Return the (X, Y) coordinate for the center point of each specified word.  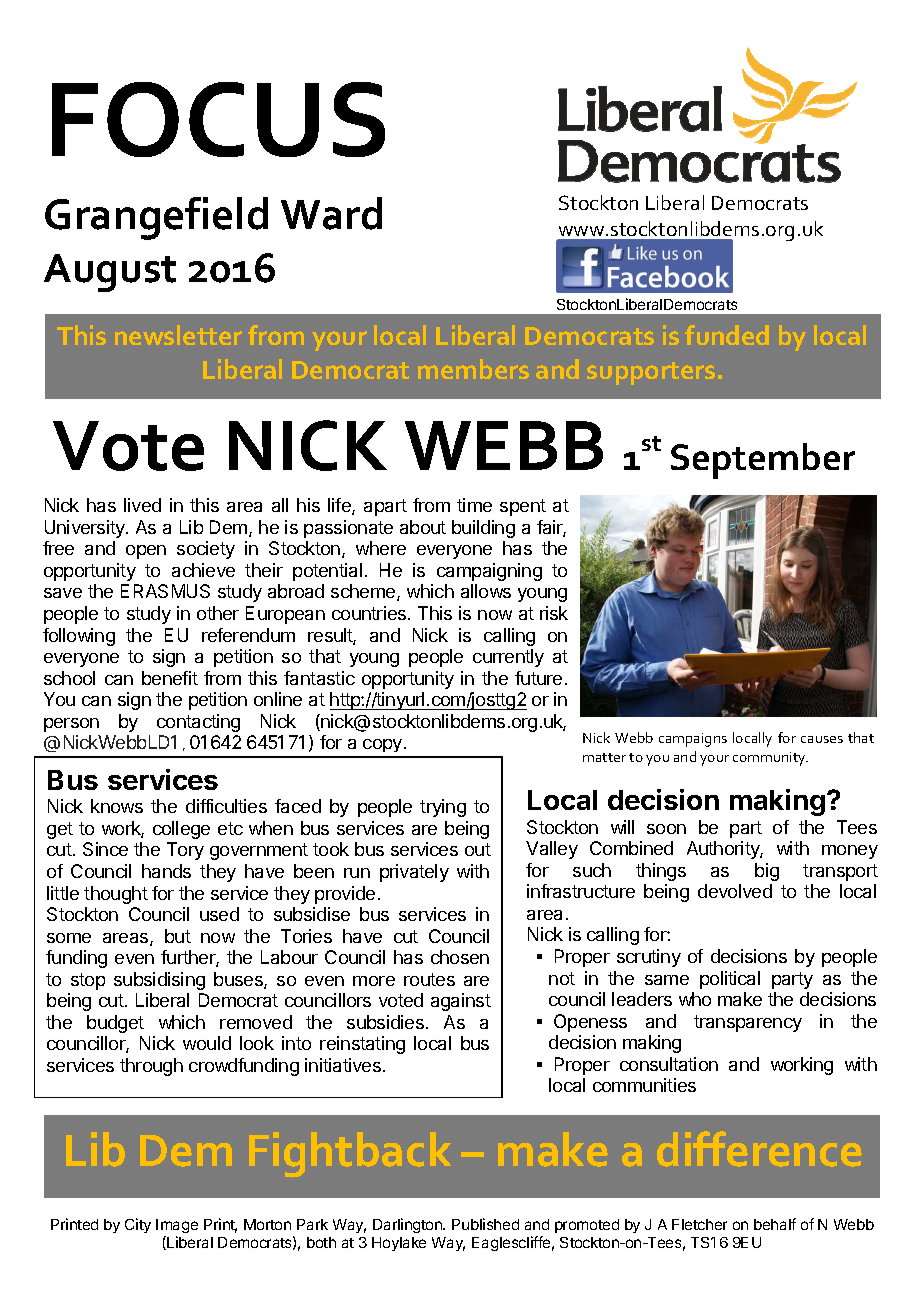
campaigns (693, 740)
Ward (331, 213)
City (138, 1225)
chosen (460, 957)
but (178, 936)
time (474, 505)
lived (142, 505)
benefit (170, 678)
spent (523, 507)
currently (508, 658)
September (763, 461)
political (730, 980)
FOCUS (218, 119)
